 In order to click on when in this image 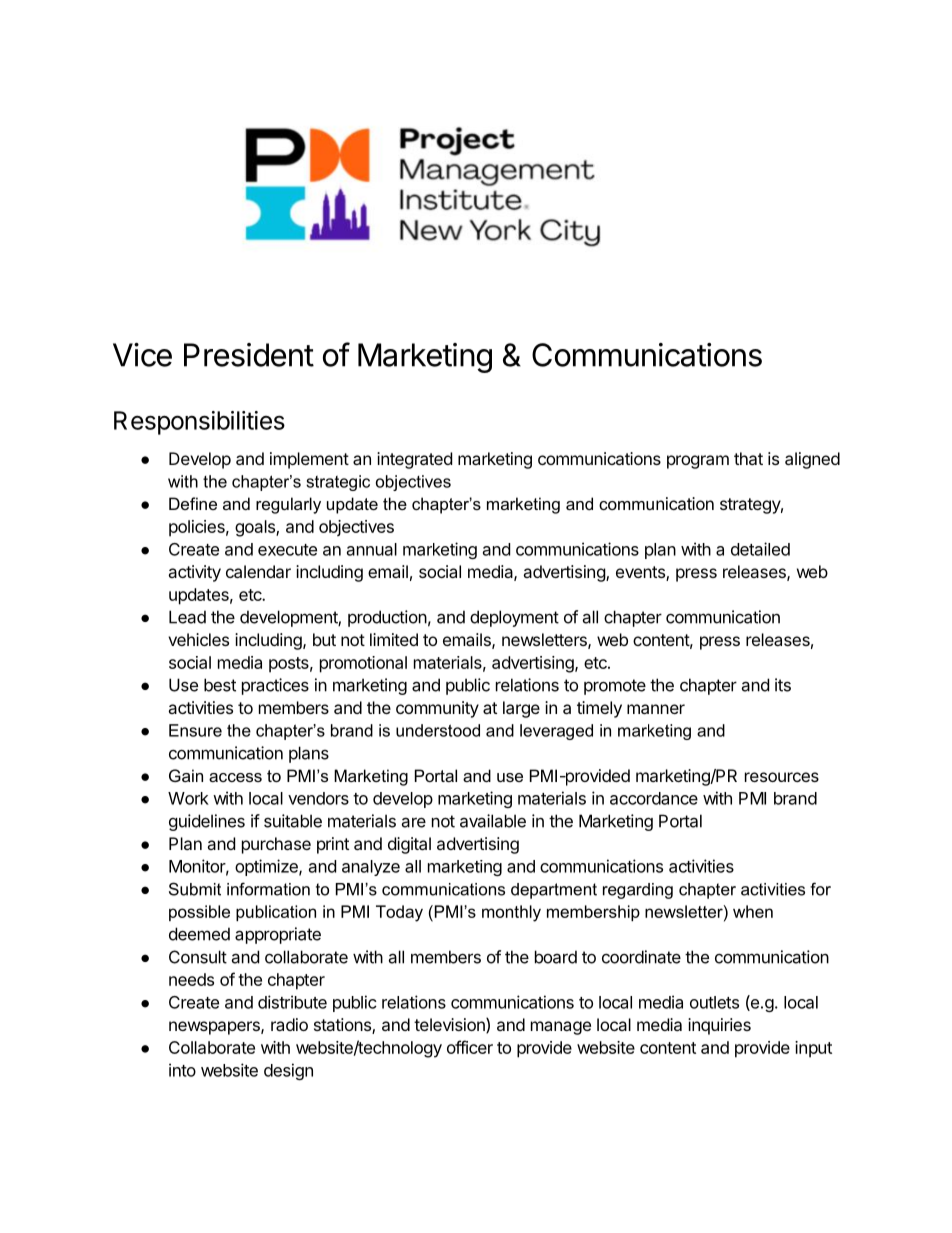, I will do `click(753, 911)`.
